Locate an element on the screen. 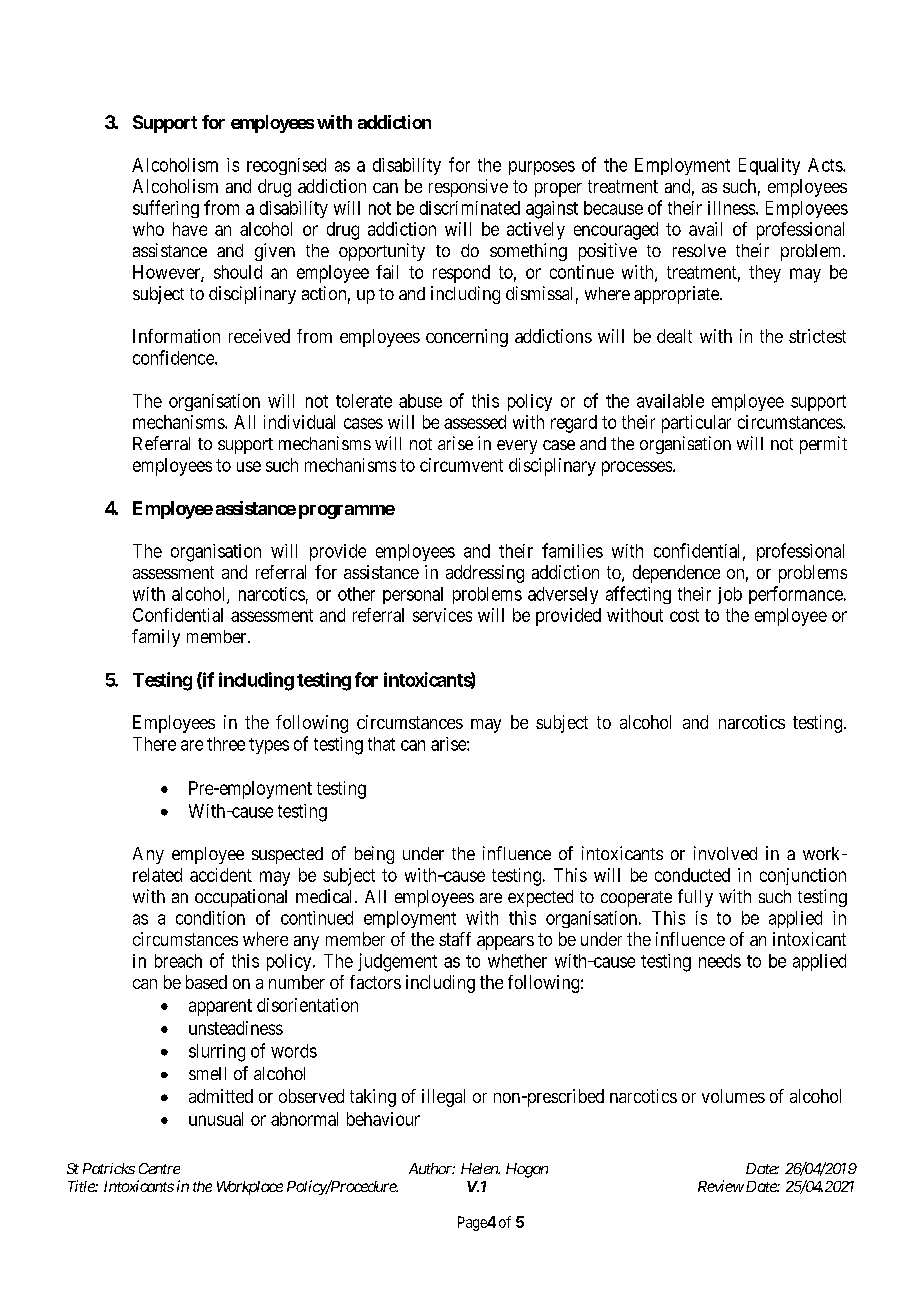 The height and width of the screenshot is (1308, 924). abuse is located at coordinates (420, 401).
